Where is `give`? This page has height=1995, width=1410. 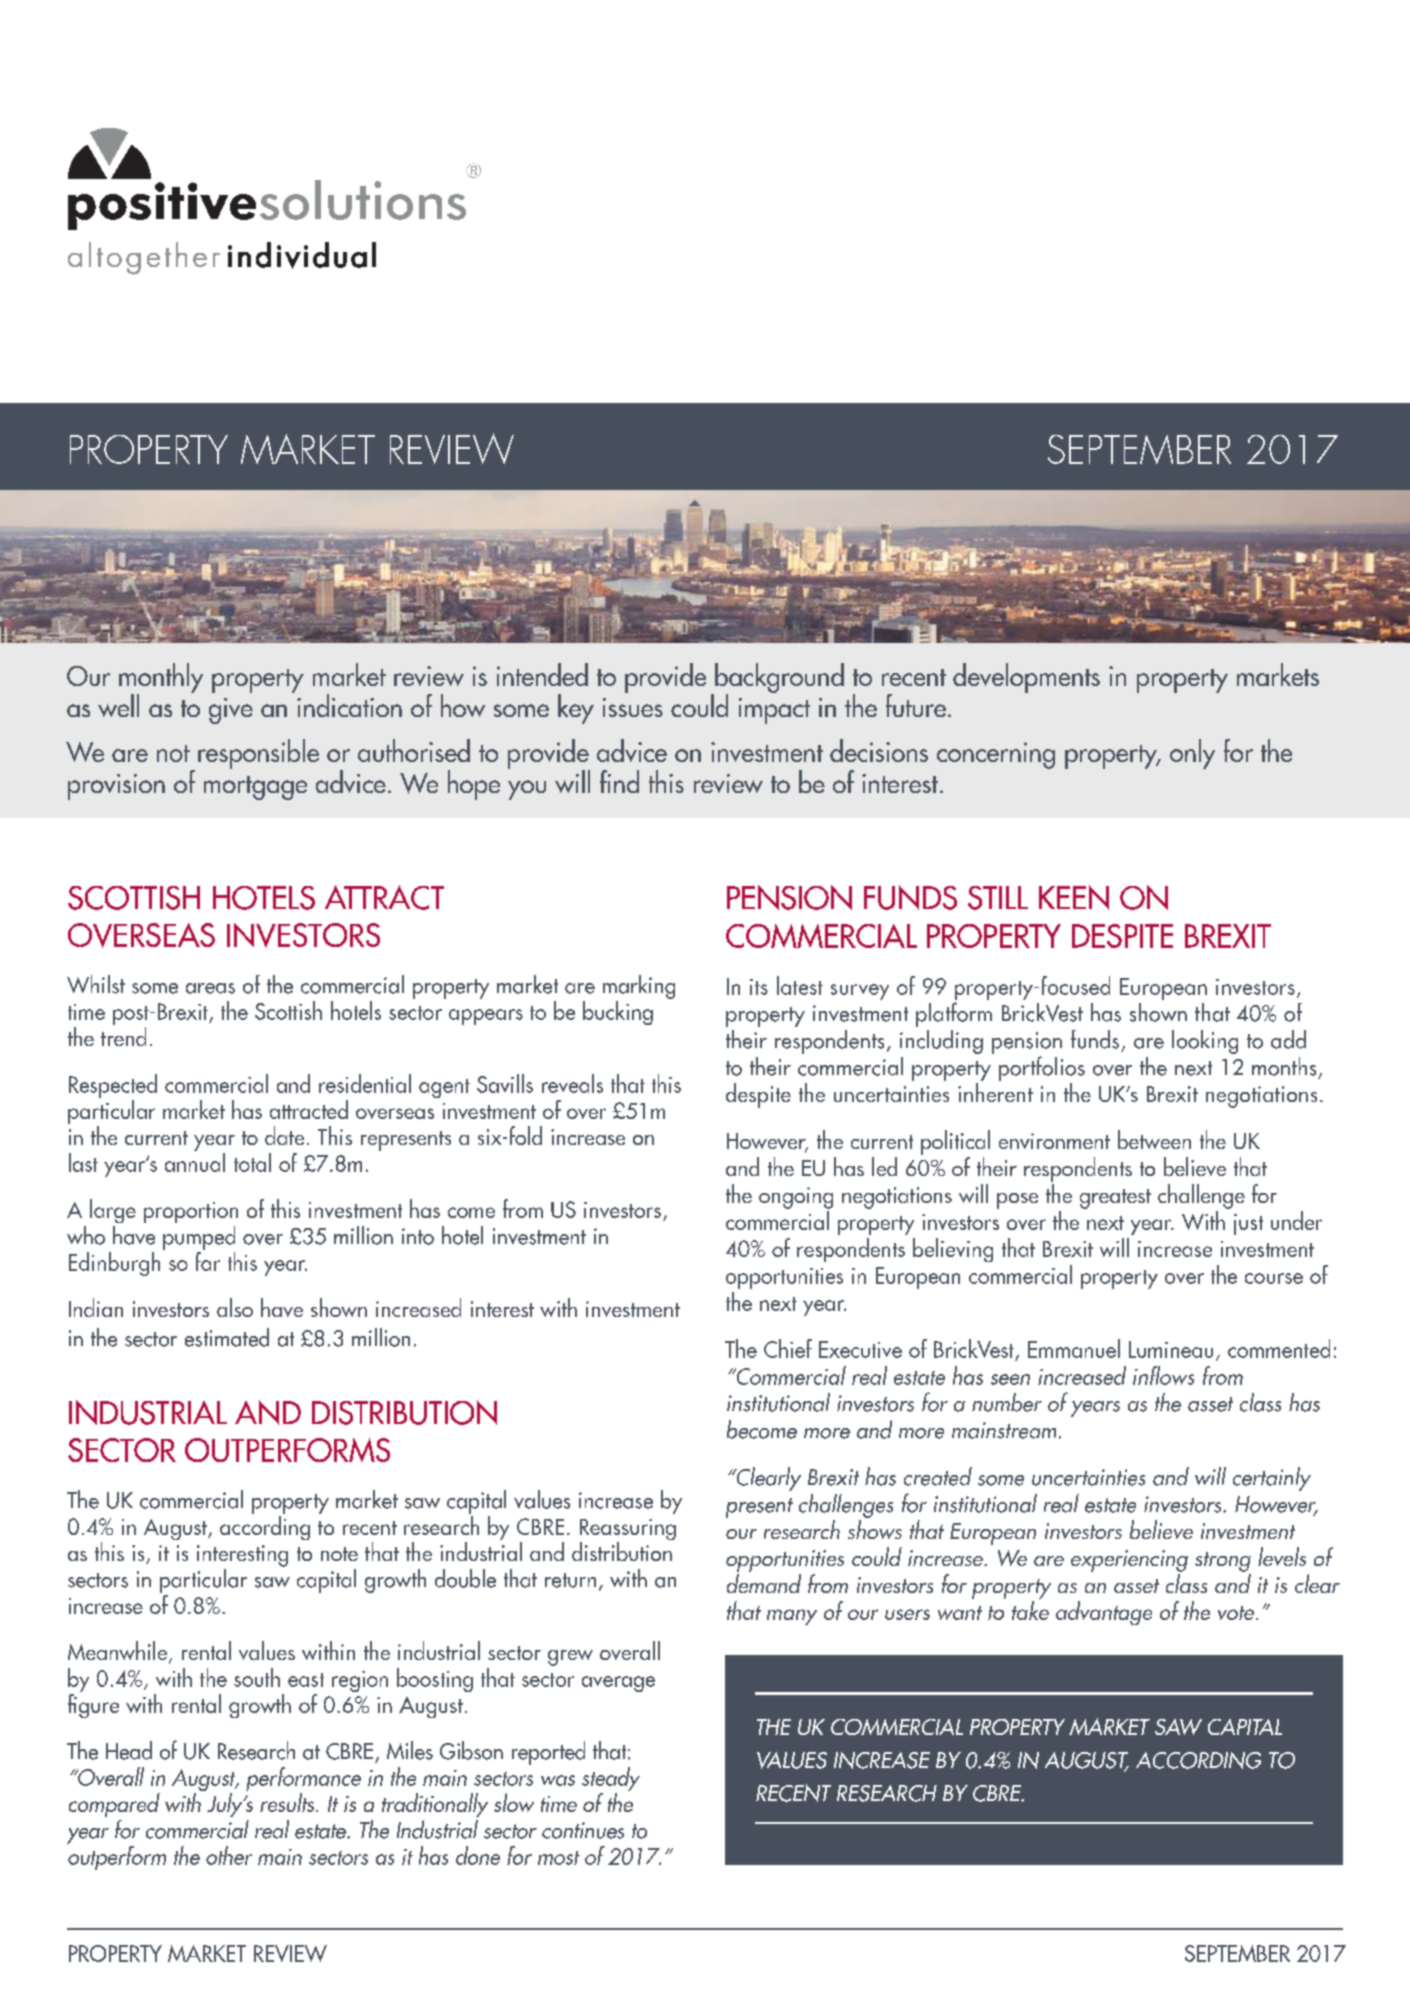 give is located at coordinates (231, 711).
